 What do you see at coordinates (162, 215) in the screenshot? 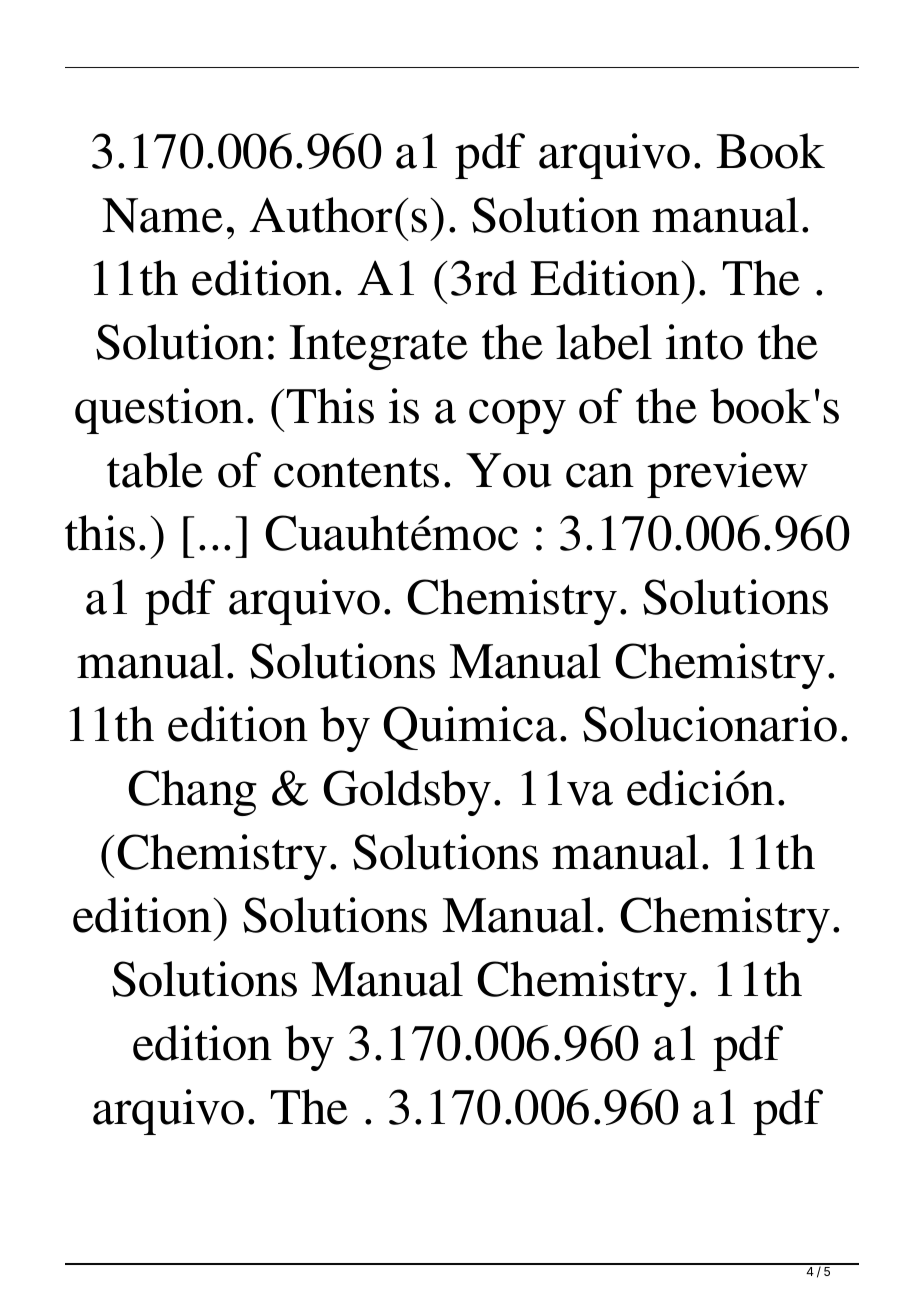
I see `Name` at bounding box center [162, 215].
